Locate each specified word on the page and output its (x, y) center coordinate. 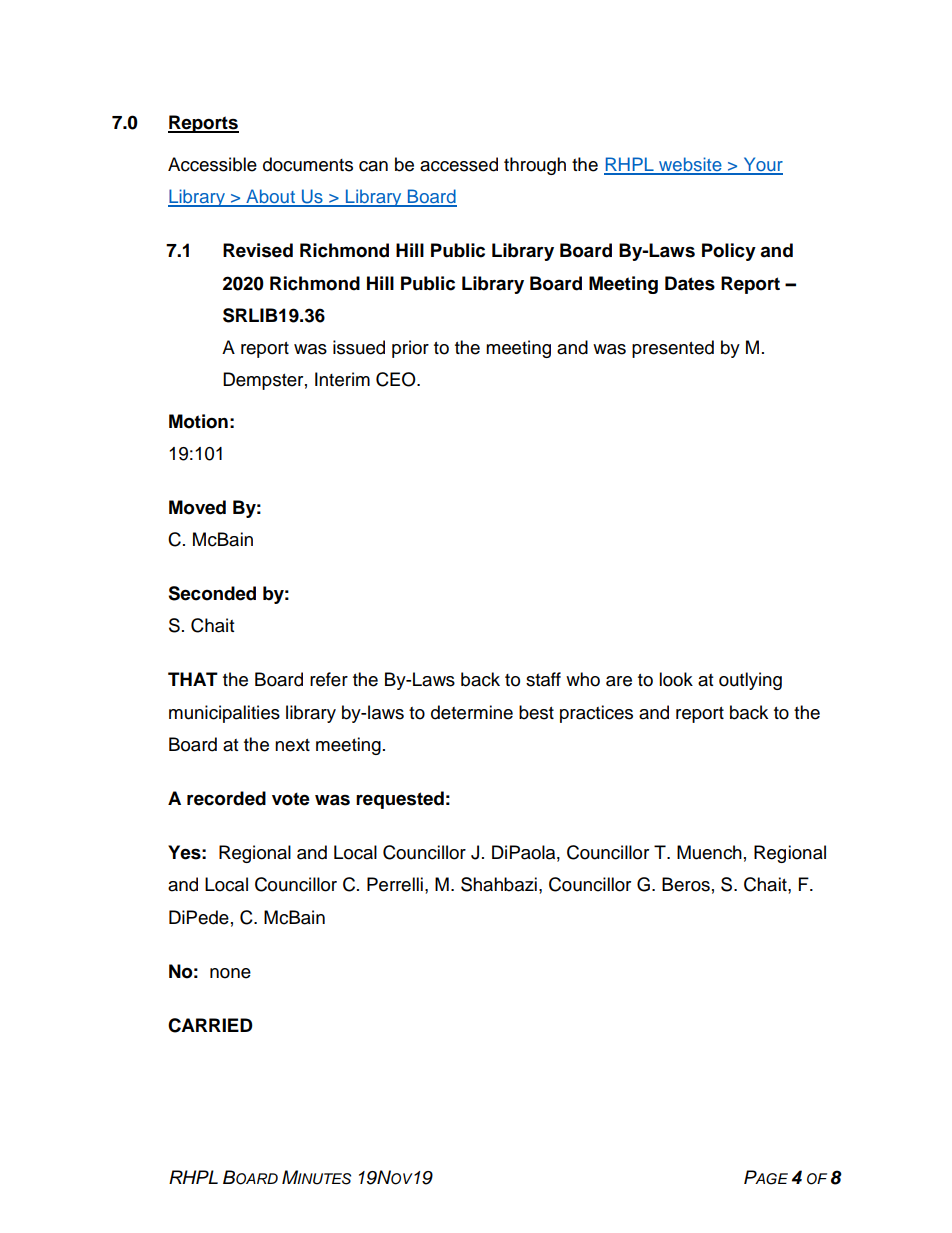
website (690, 165)
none (230, 973)
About (270, 197)
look (676, 679)
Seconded (212, 593)
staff (543, 679)
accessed (459, 164)
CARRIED (210, 1025)
